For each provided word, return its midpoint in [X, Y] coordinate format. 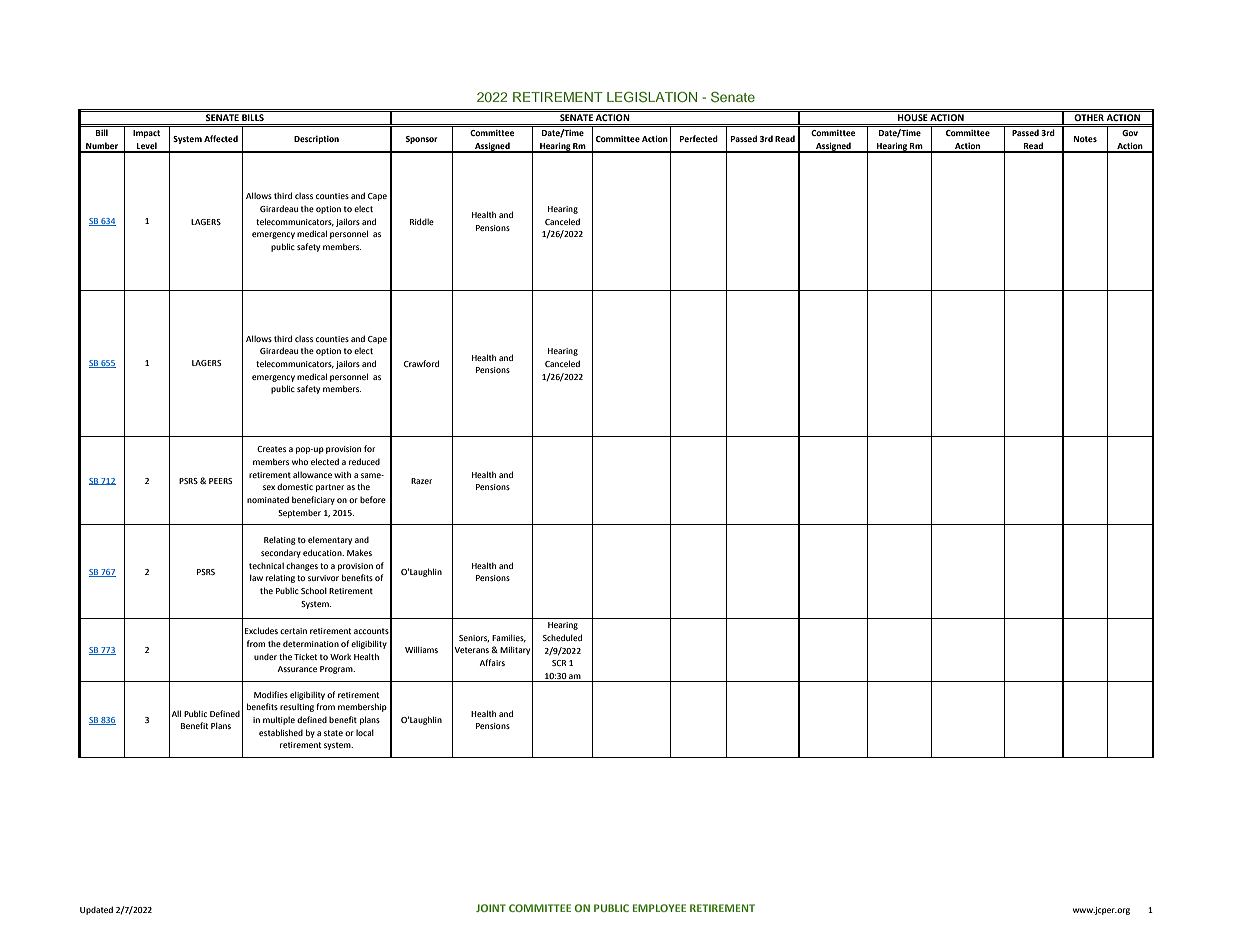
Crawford [421, 363]
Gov [1130, 133]
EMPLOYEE [659, 908]
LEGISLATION [652, 96]
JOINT [491, 908]
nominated [268, 499]
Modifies [271, 694]
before [373, 499]
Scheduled [562, 637]
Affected [221, 138]
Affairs [492, 662]
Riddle [422, 221]
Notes [1085, 139]
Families [509, 638]
